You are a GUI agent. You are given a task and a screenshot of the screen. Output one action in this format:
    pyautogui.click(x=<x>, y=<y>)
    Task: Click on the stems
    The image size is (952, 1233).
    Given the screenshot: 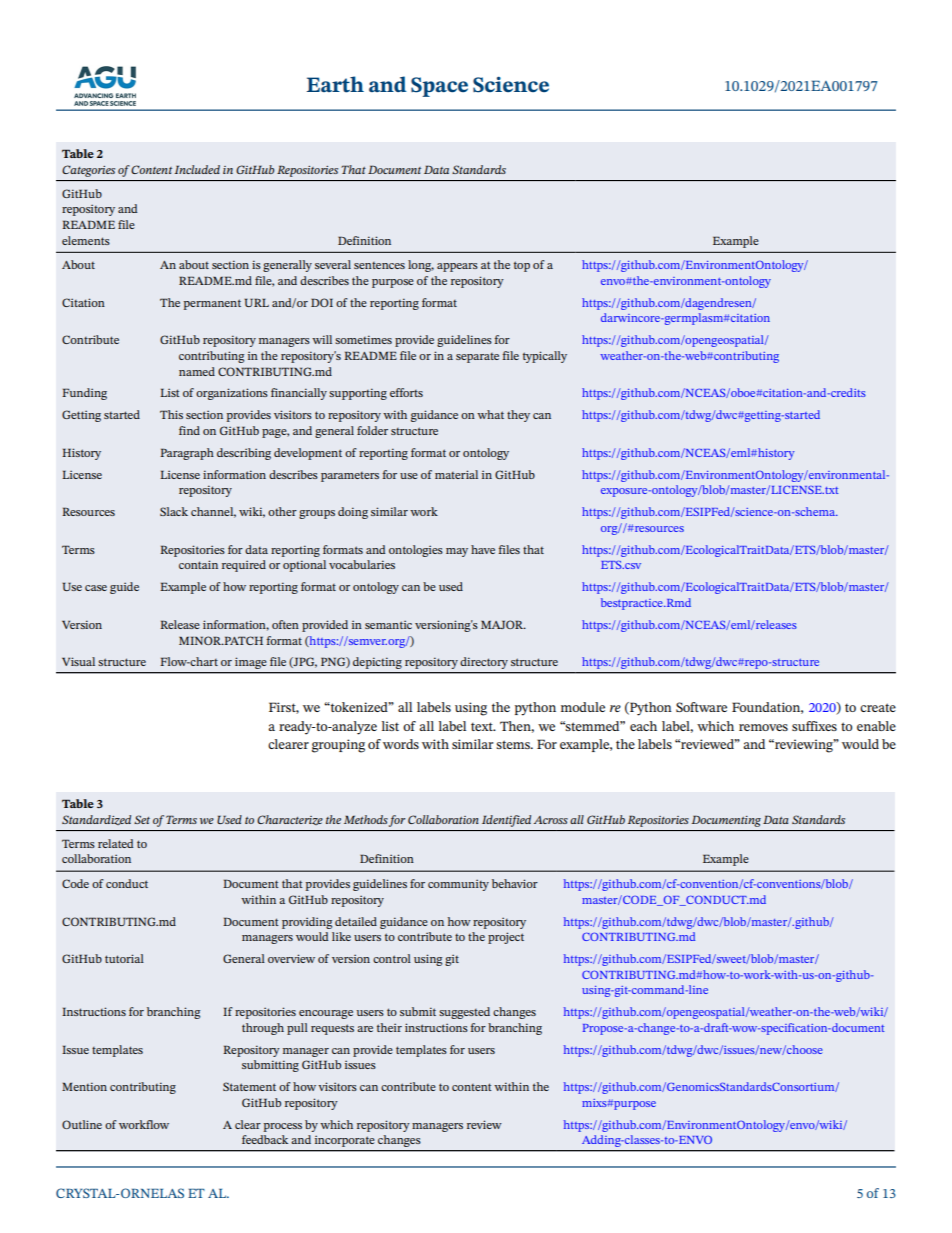 What is the action you would take?
    pyautogui.click(x=514, y=744)
